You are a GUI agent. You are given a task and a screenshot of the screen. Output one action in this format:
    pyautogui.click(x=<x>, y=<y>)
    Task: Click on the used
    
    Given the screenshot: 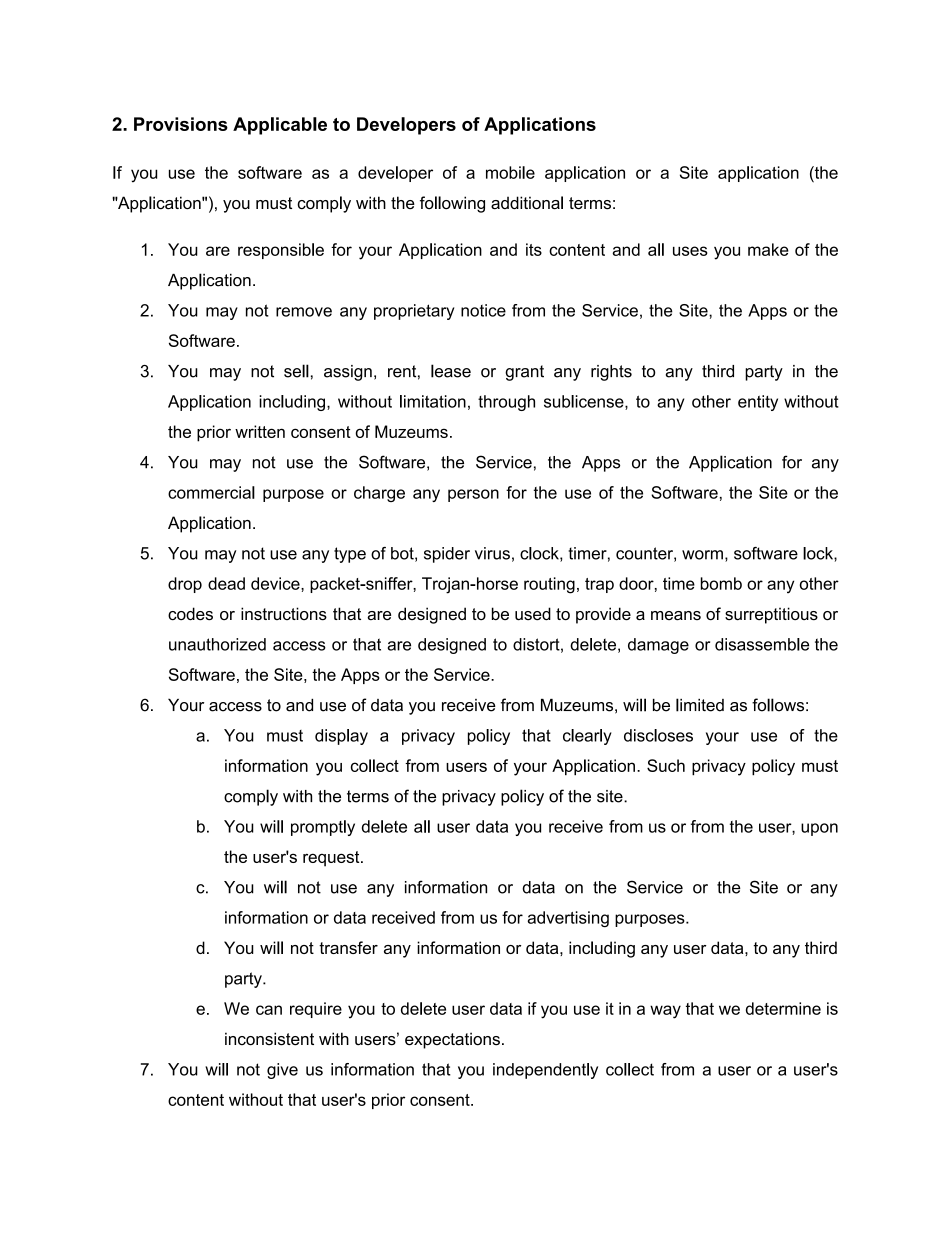 What is the action you would take?
    pyautogui.click(x=533, y=614)
